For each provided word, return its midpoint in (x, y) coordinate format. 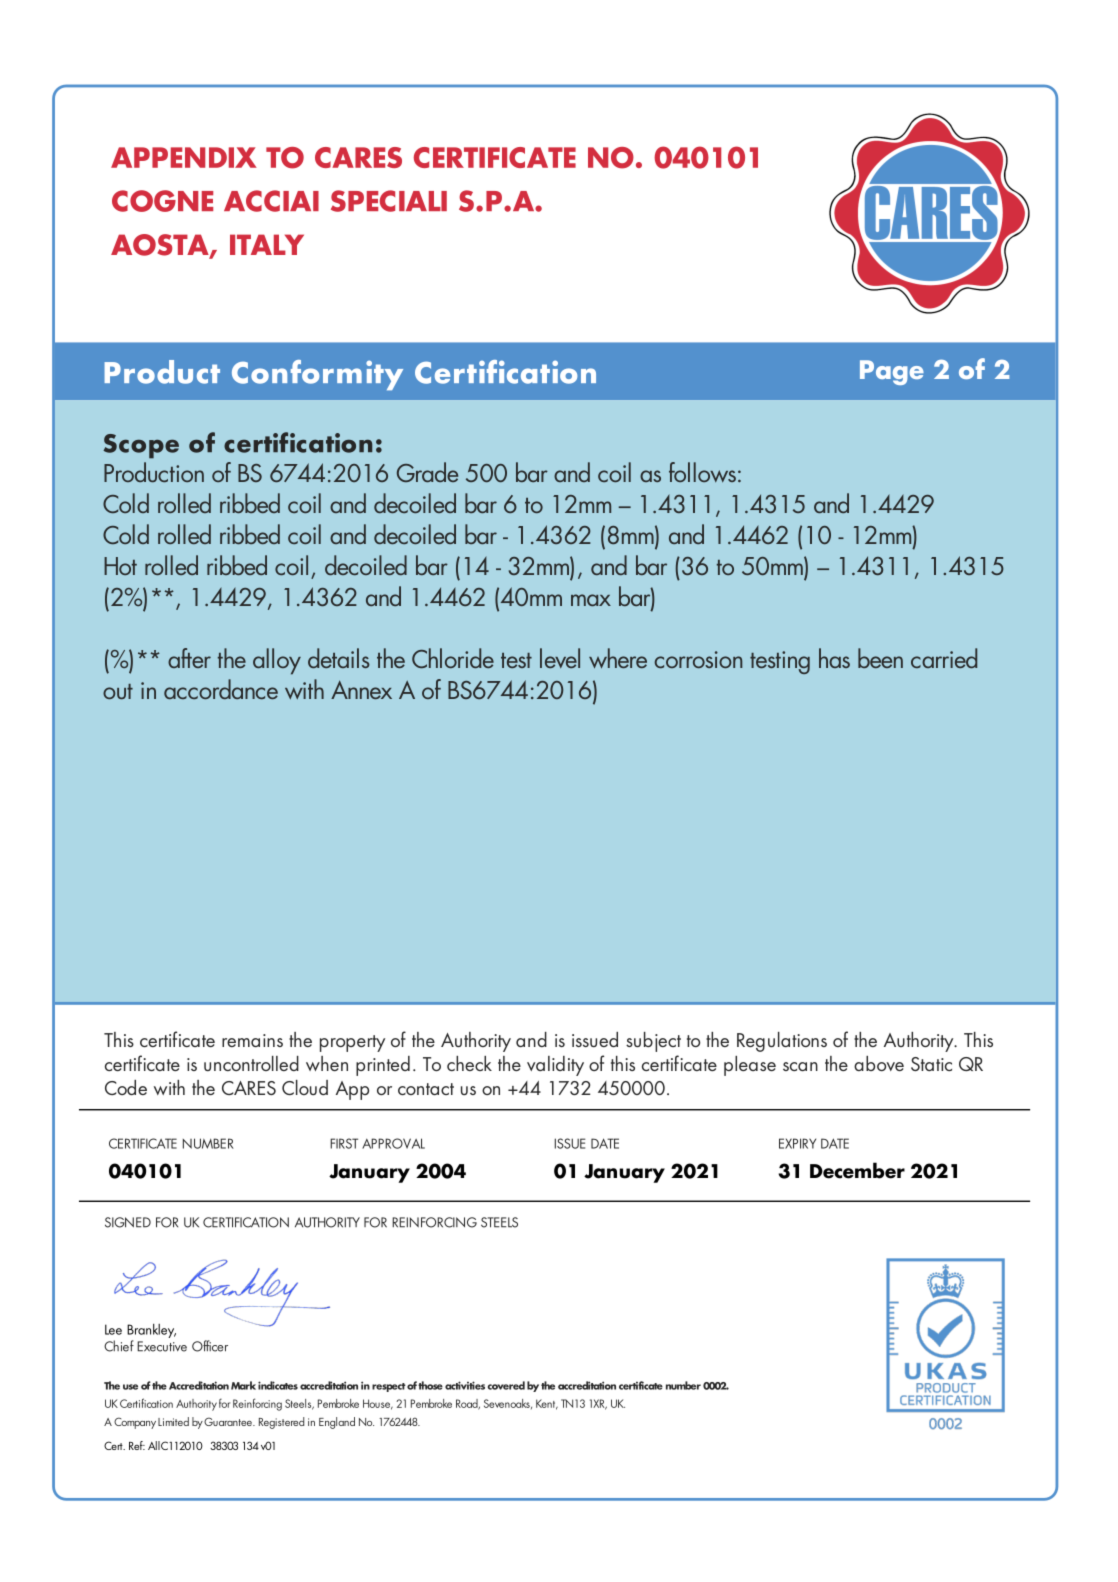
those (430, 1385)
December (857, 1170)
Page (892, 372)
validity (555, 1066)
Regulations (782, 1042)
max (591, 600)
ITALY (267, 244)
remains (252, 1040)
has (834, 658)
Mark (243, 1385)
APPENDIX (184, 157)
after (189, 658)
